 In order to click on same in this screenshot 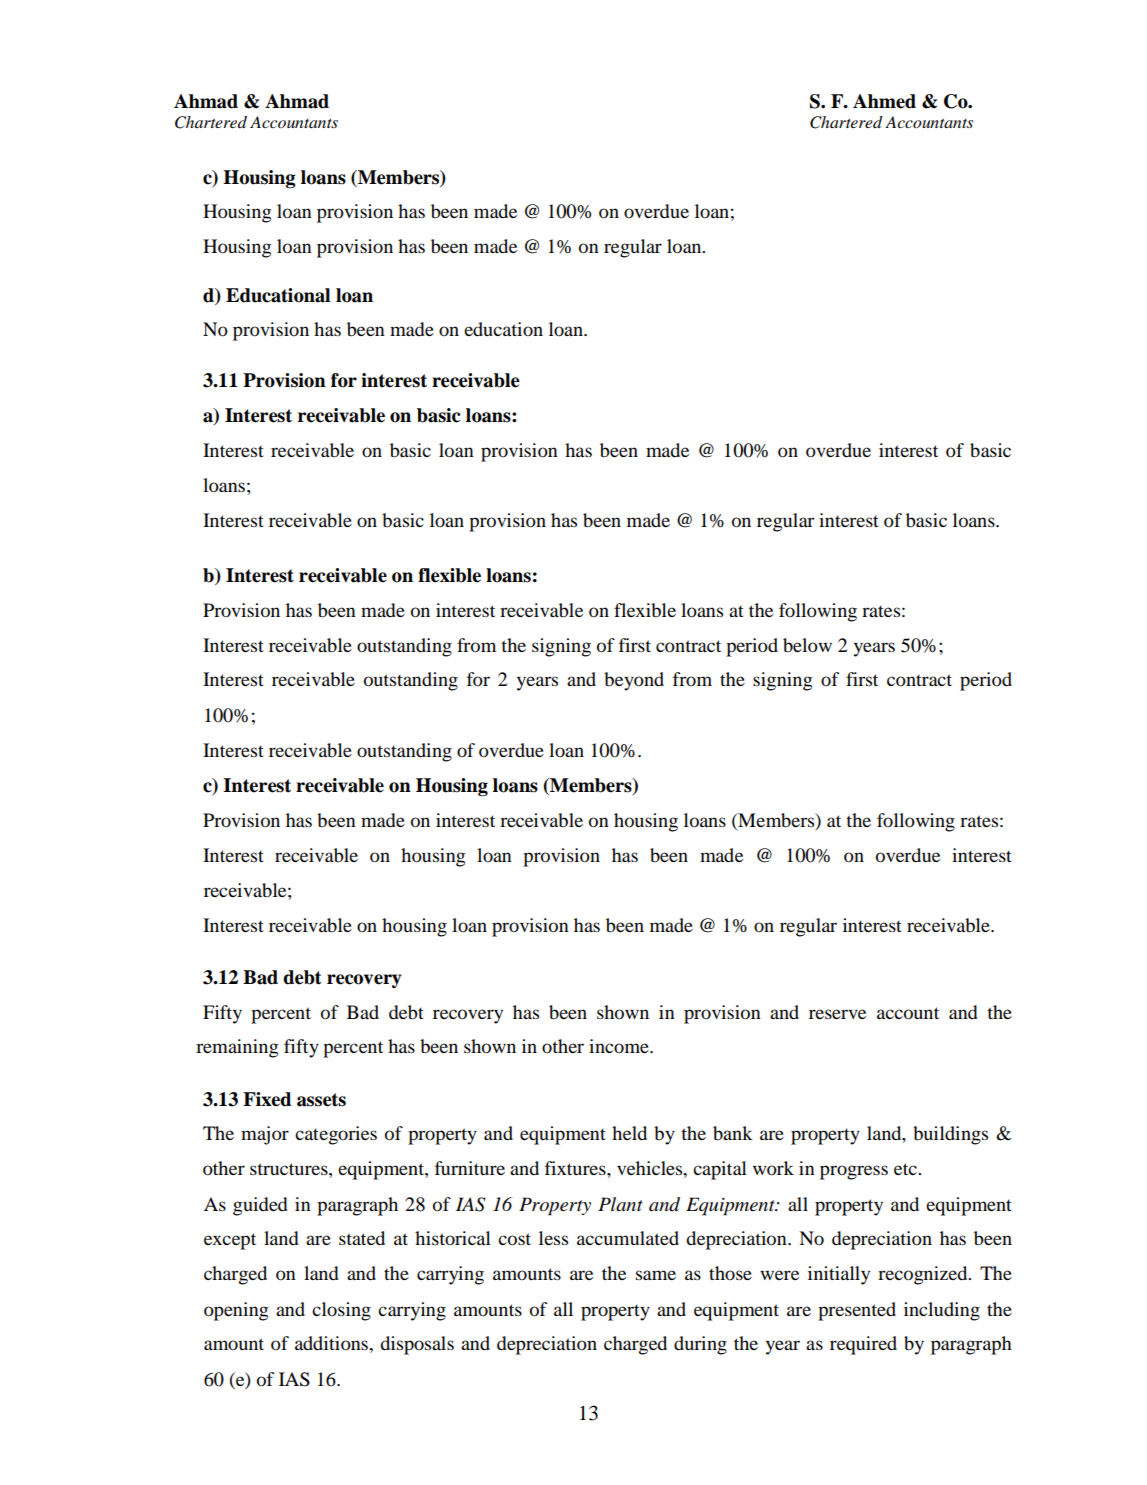, I will do `click(656, 1275)`.
